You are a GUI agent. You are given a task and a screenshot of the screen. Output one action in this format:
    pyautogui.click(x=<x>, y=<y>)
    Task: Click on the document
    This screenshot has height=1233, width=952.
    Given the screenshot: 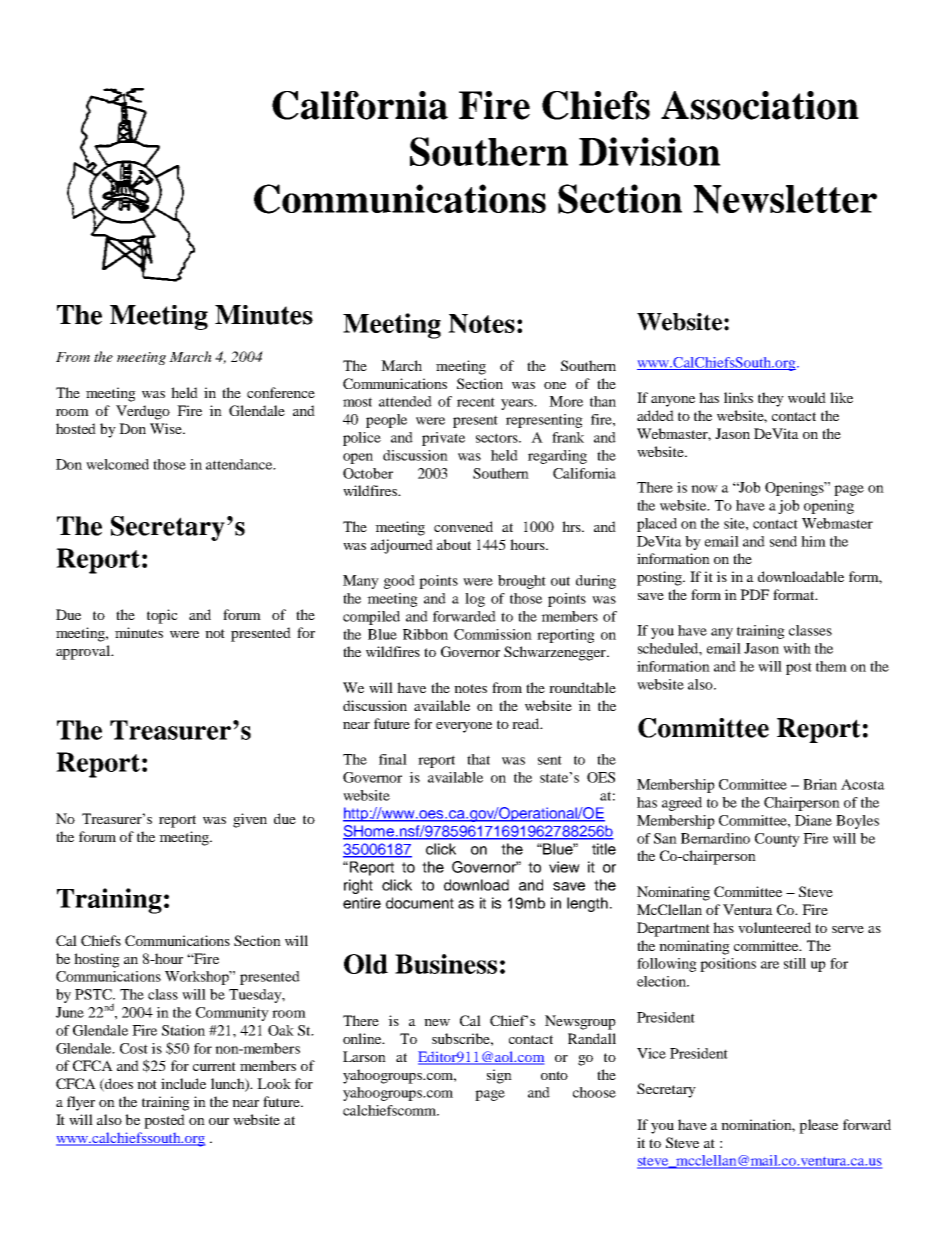 What is the action you would take?
    pyautogui.click(x=420, y=903)
